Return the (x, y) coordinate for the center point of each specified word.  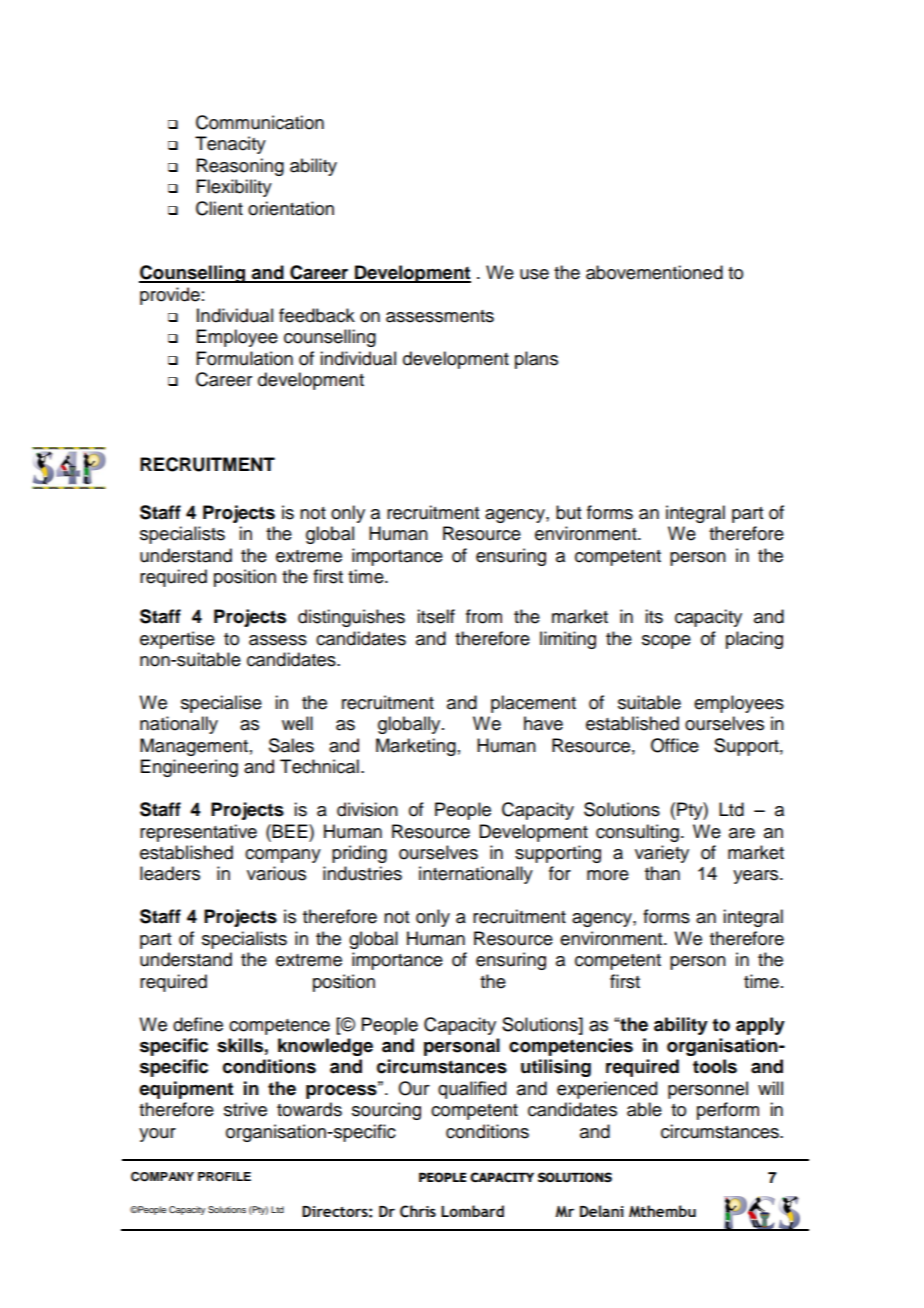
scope (666, 642)
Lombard (472, 1211)
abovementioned (654, 272)
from (484, 616)
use (534, 274)
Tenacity (230, 145)
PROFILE (224, 1177)
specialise (221, 704)
